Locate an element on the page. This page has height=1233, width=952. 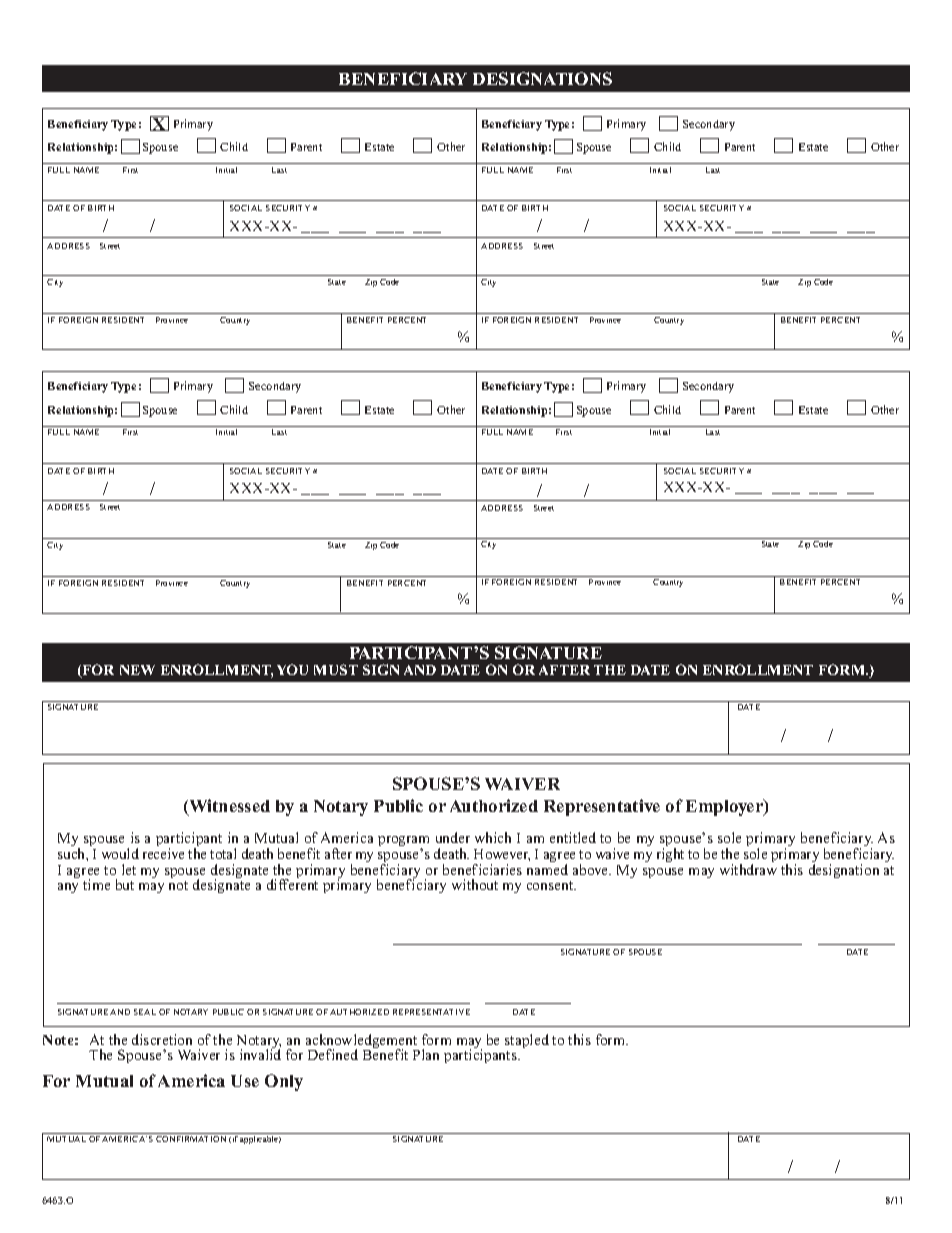
SEAL is located at coordinates (145, 1012).
